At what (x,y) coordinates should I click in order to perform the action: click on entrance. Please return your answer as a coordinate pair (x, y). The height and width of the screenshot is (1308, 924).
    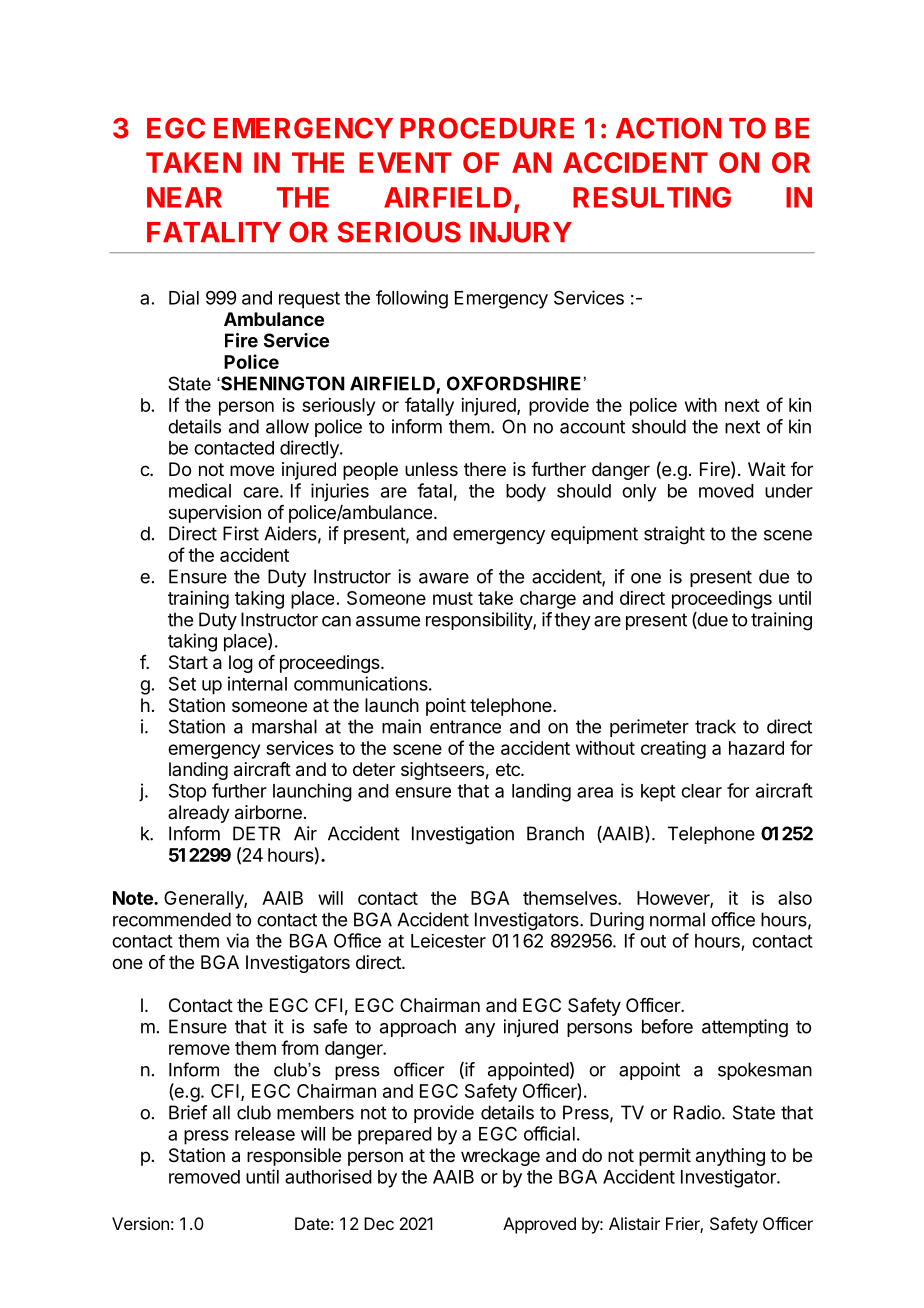
    Looking at the image, I should click on (465, 727).
